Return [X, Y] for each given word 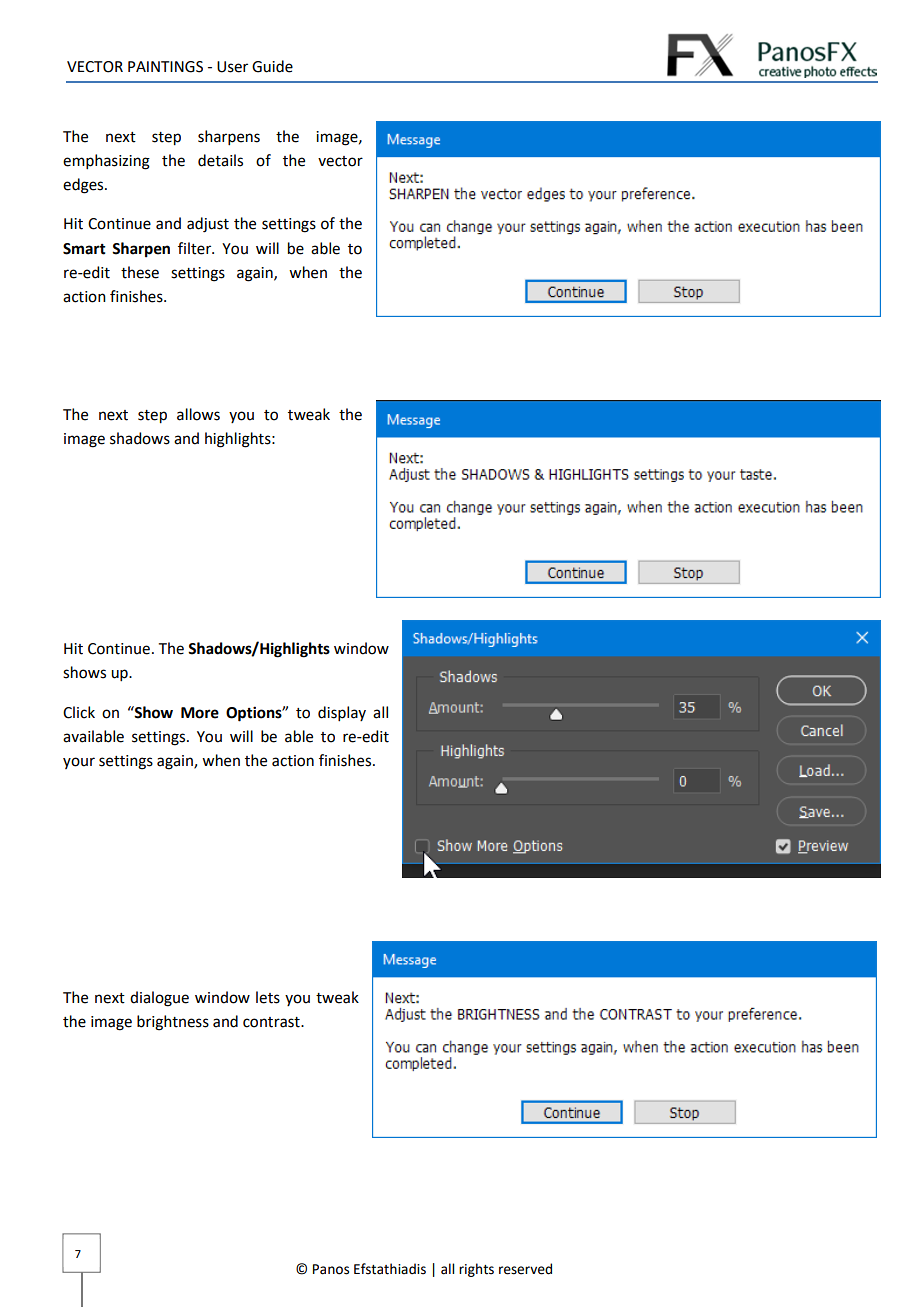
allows [198, 414]
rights [476, 1270]
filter [196, 248]
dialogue [159, 999]
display [342, 713]
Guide [272, 66]
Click [79, 712]
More [200, 713]
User [232, 67]
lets [268, 997]
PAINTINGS [165, 67]
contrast [272, 1022]
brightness [173, 1023]
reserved [525, 1269]
